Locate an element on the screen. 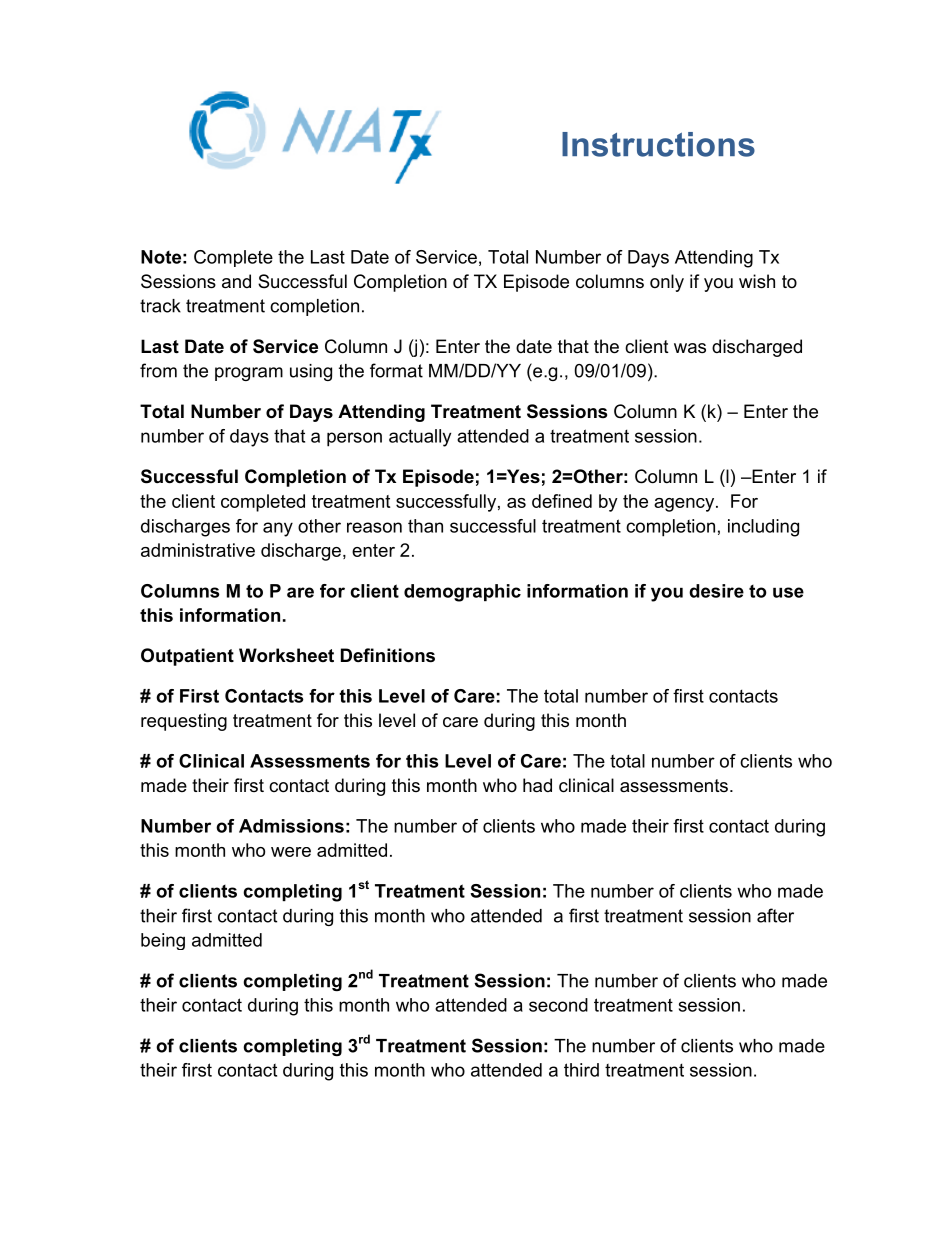 Image resolution: width=952 pixels, height=1233 pixels. desire is located at coordinates (716, 591).
